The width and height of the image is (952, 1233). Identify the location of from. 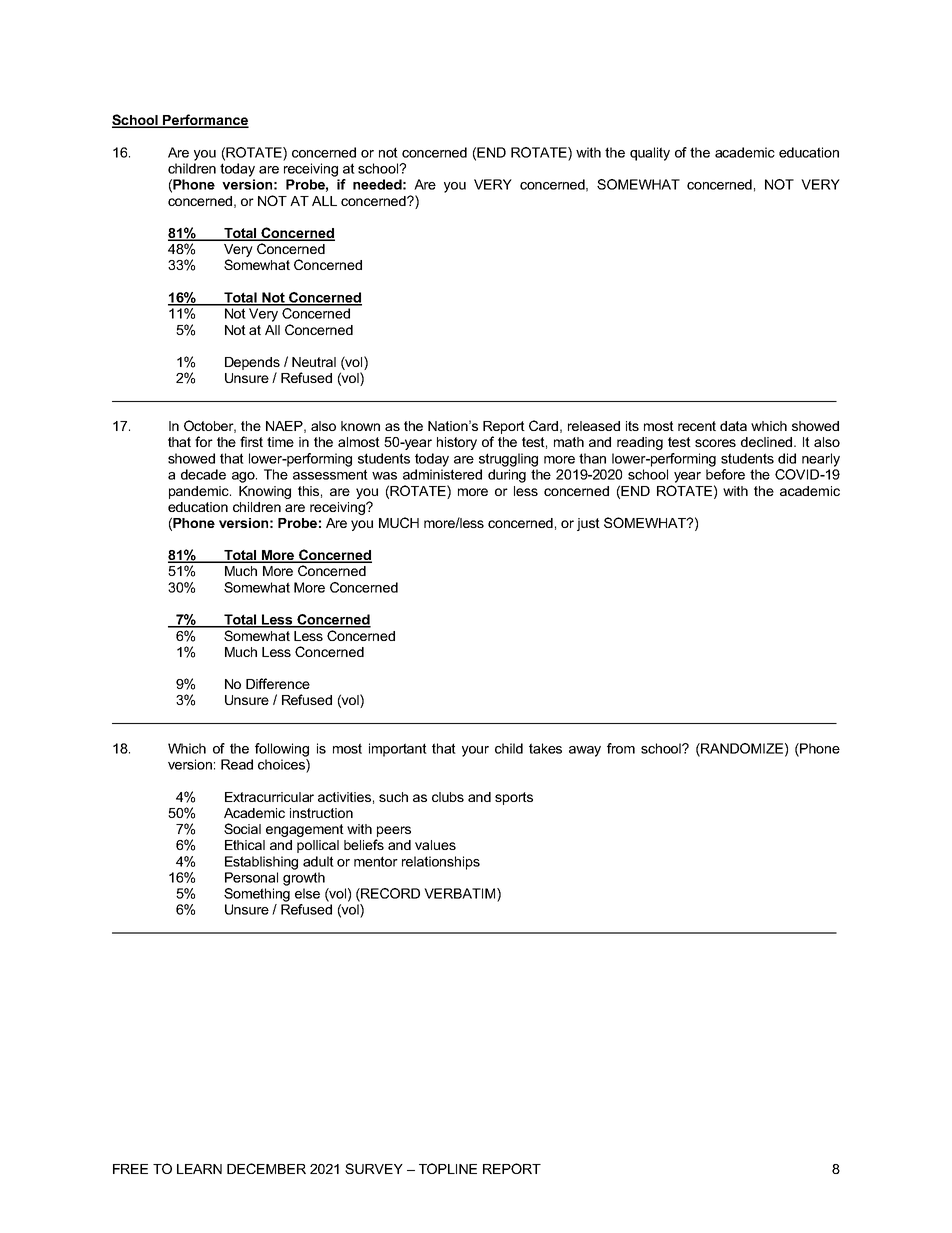
(621, 748).
